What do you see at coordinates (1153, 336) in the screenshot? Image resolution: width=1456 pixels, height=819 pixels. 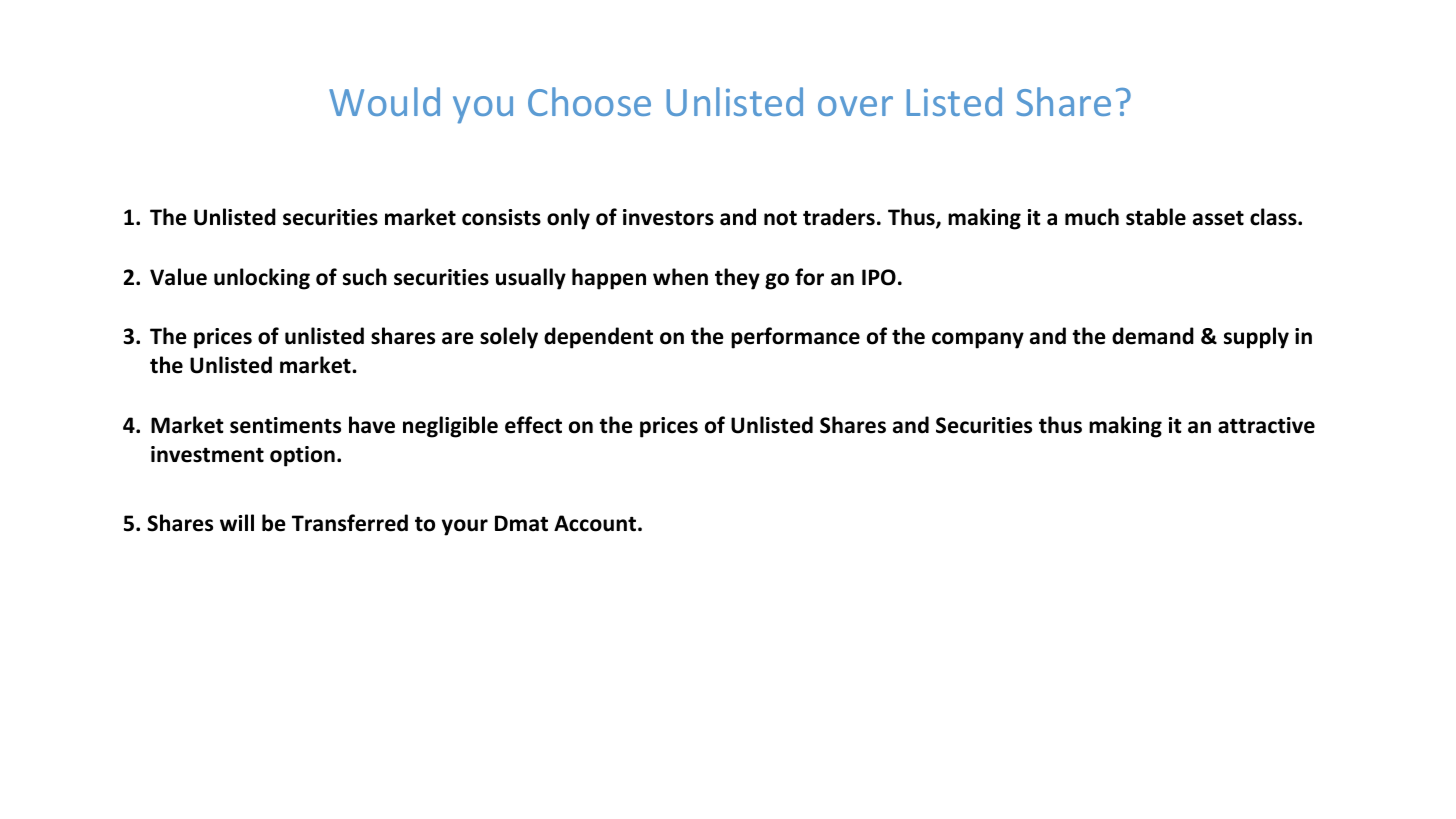 I see `demand` at bounding box center [1153, 336].
